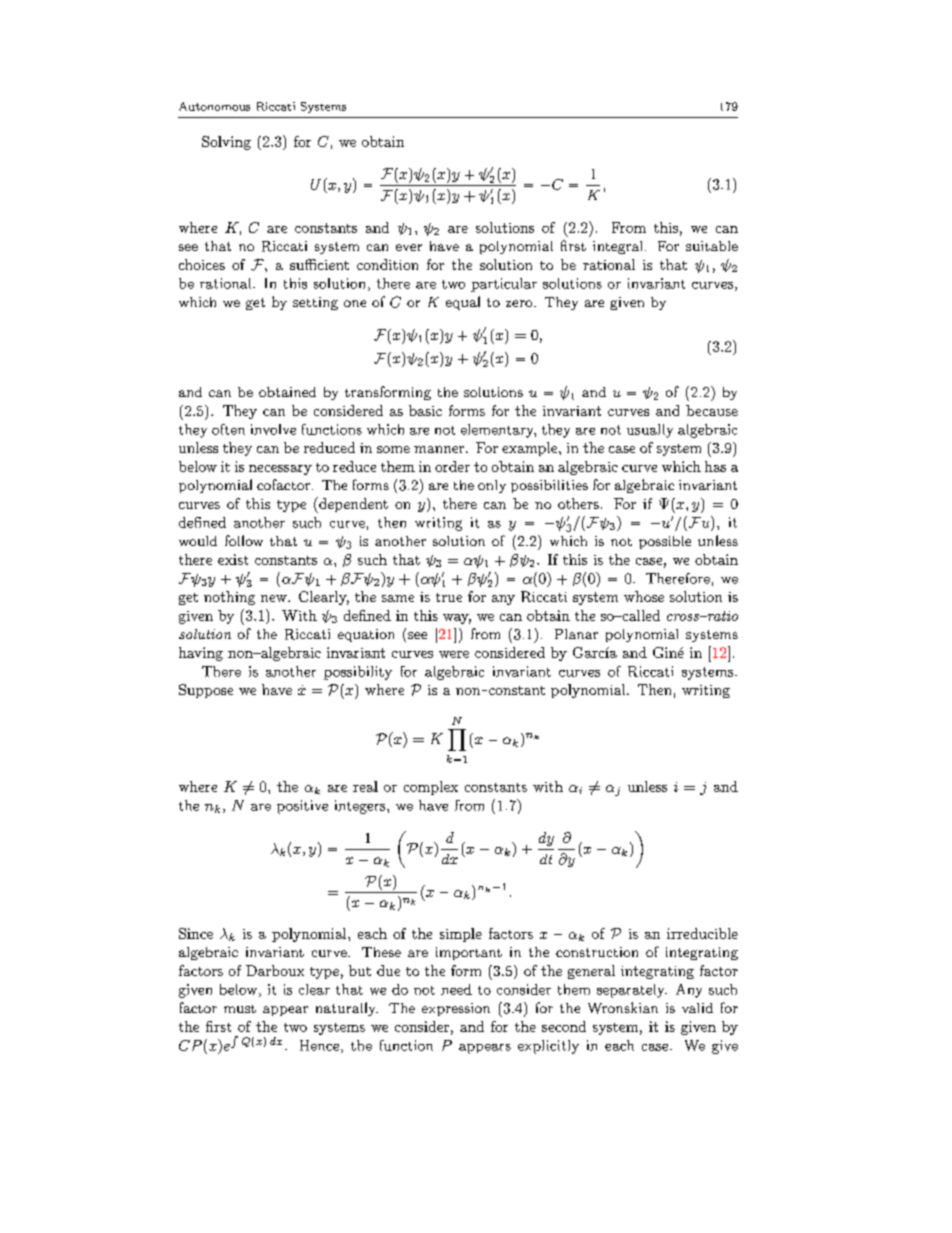 Image resolution: width=952 pixels, height=1233 pixels. I want to click on whose, so click(644, 596).
